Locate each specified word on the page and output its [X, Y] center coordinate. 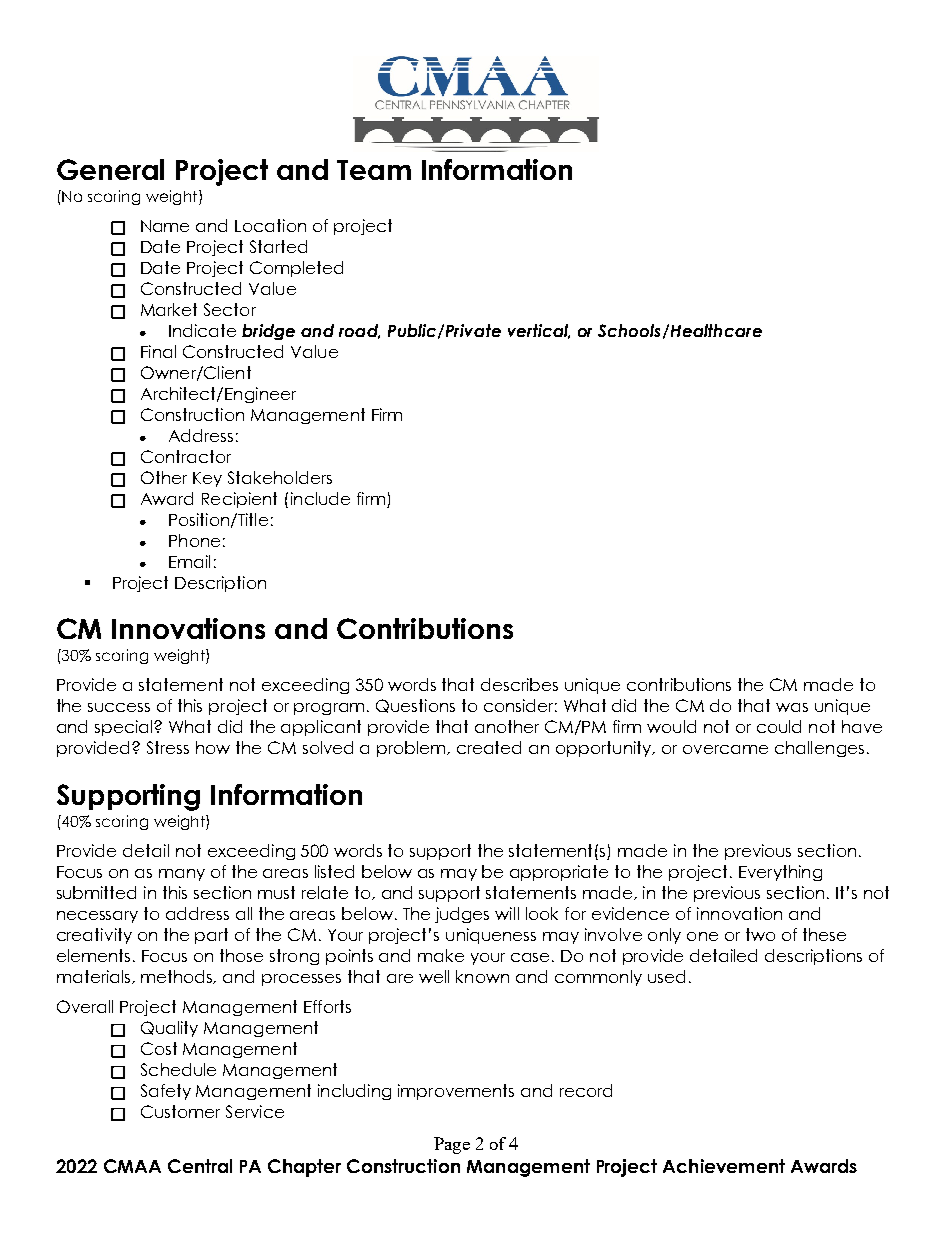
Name [165, 226]
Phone [194, 540]
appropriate [559, 873]
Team [374, 170]
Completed [296, 269]
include [320, 498]
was [792, 707]
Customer [180, 1111]
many [182, 875]
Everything [780, 873]
